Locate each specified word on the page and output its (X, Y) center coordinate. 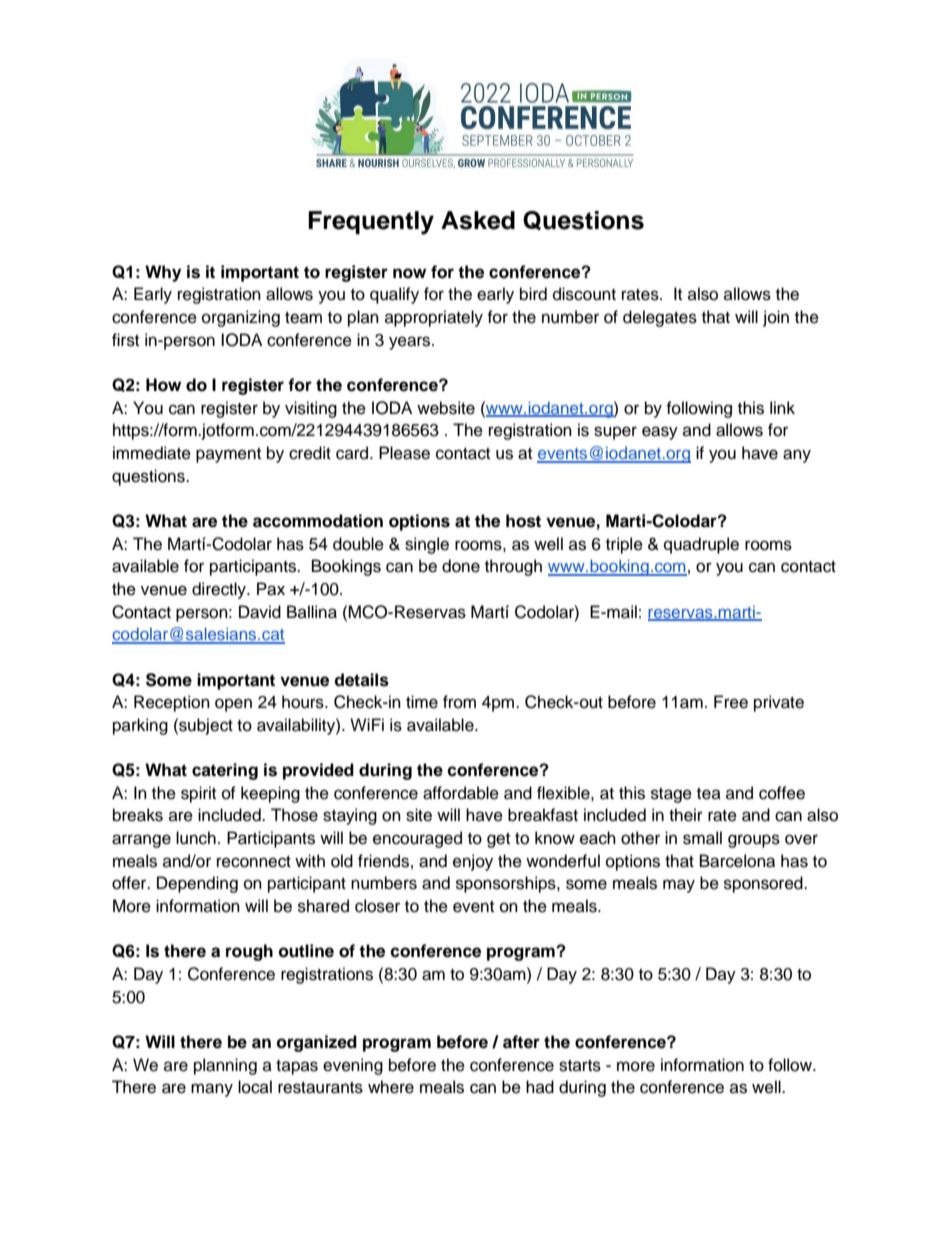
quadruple (701, 545)
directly (220, 590)
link (782, 407)
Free (731, 702)
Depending (197, 884)
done (461, 566)
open (233, 705)
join (776, 318)
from (459, 702)
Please (404, 453)
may (679, 886)
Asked (478, 220)
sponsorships (507, 884)
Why (163, 273)
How (163, 385)
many (212, 1090)
